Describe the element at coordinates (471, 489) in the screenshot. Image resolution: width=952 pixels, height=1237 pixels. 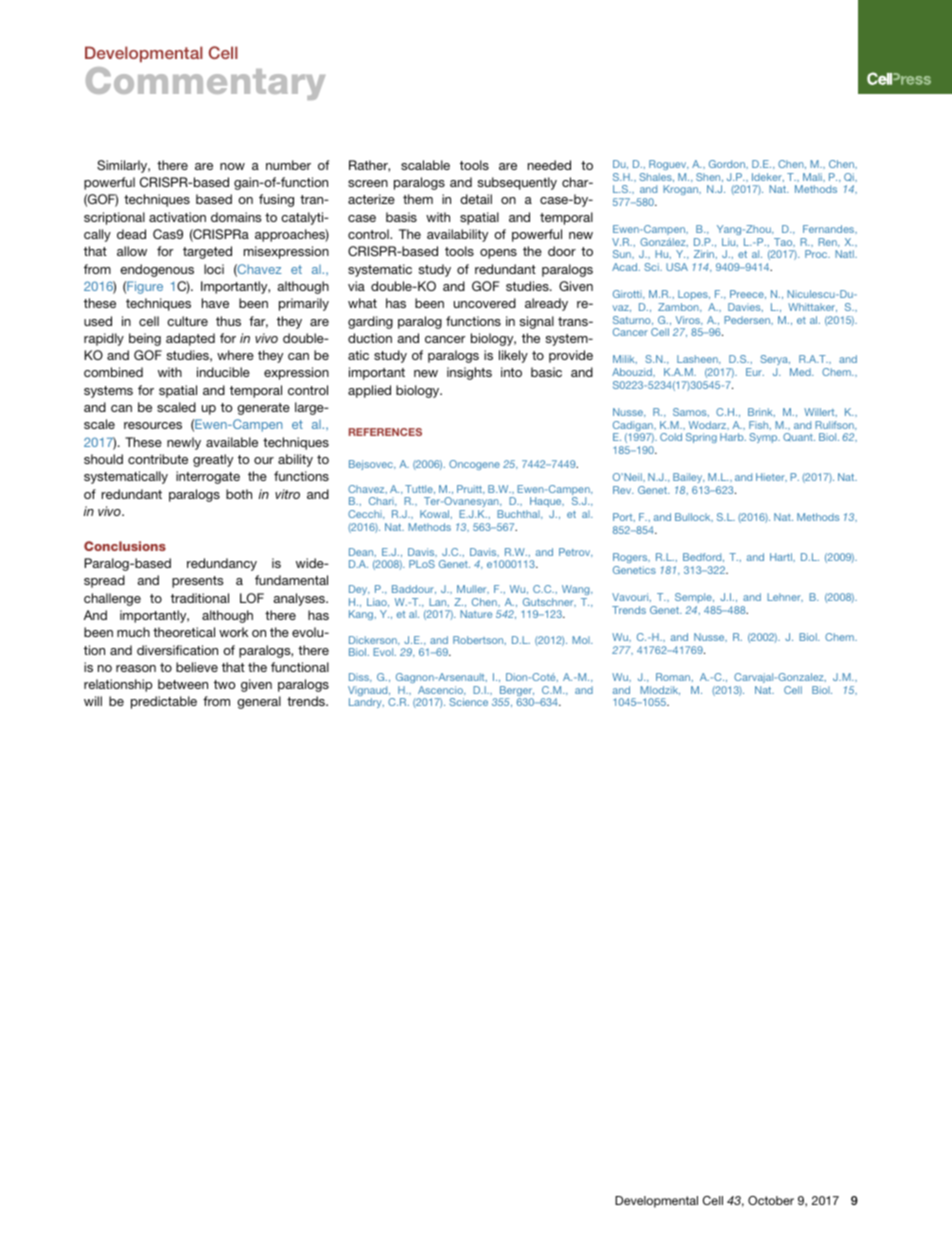
I see `Pruitt` at that location.
